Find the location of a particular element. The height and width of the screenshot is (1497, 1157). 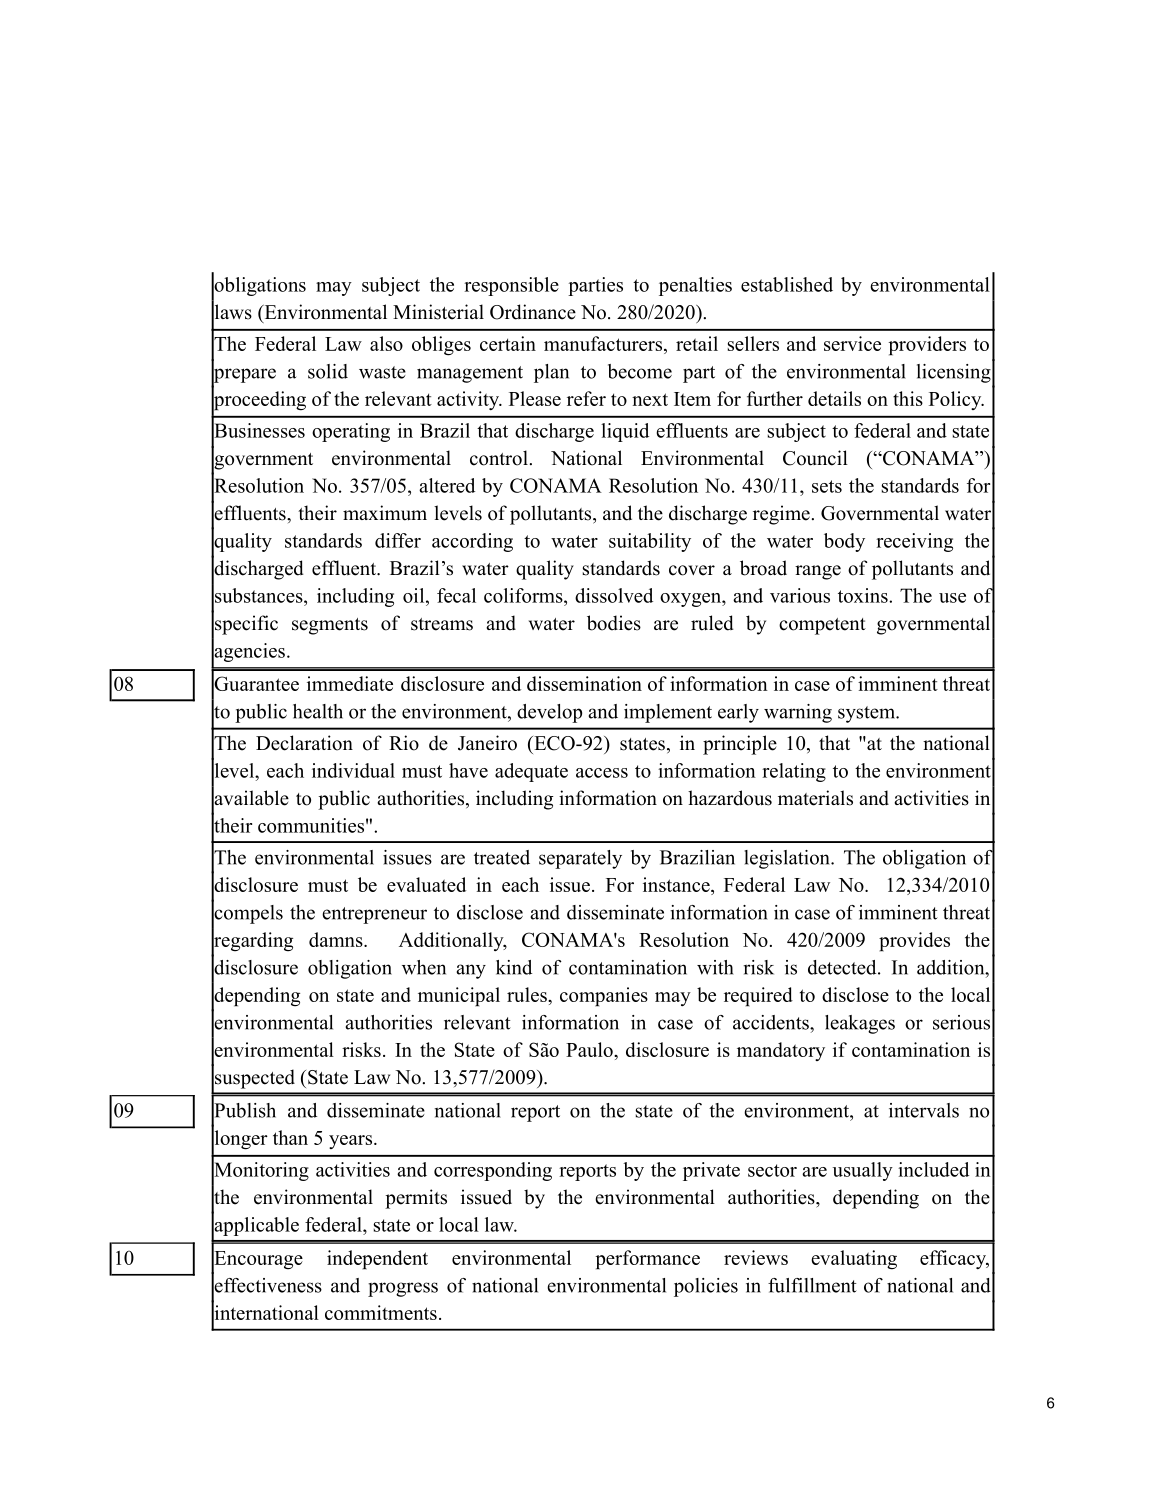

segments is located at coordinates (330, 626).
